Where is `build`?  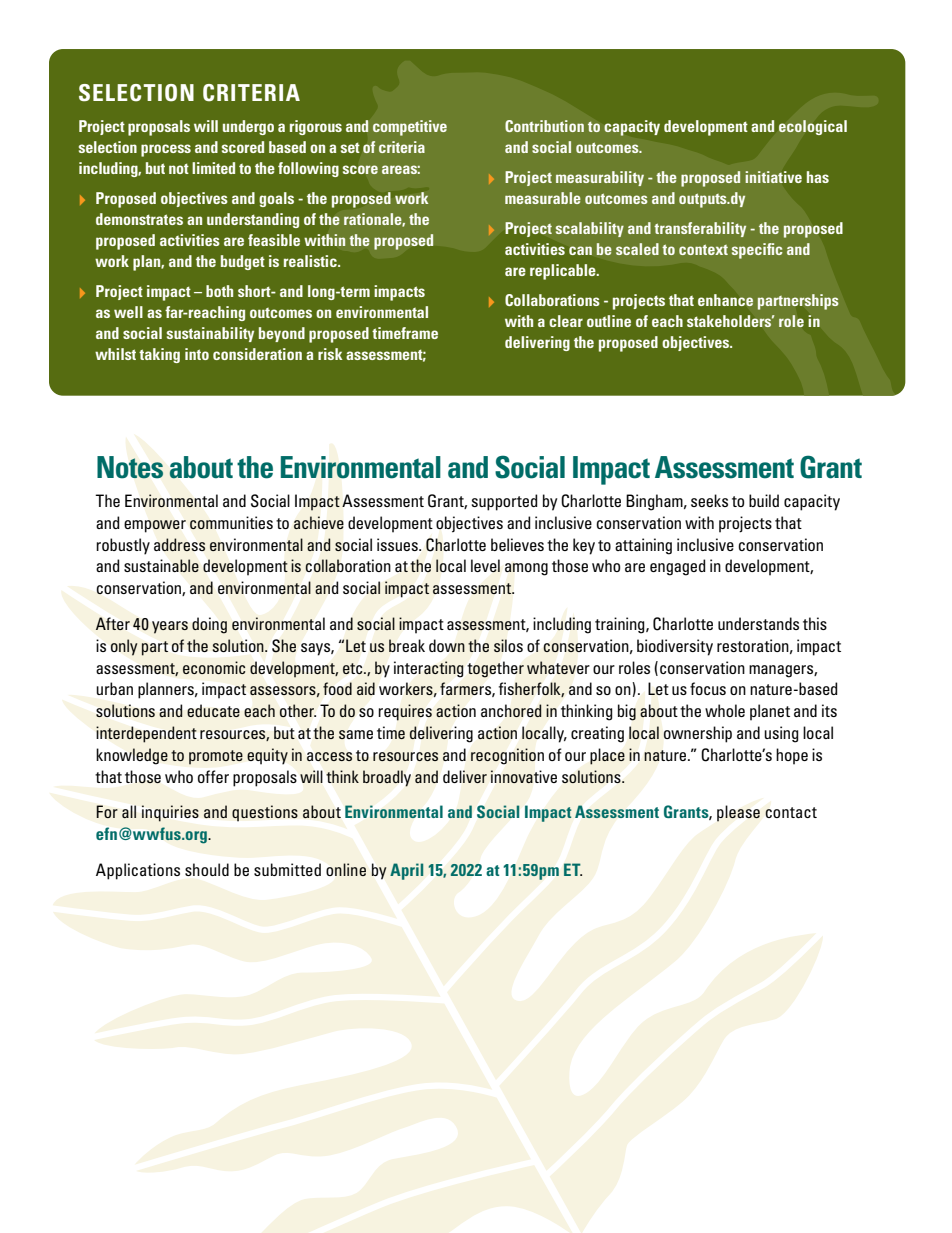 build is located at coordinates (764, 500).
